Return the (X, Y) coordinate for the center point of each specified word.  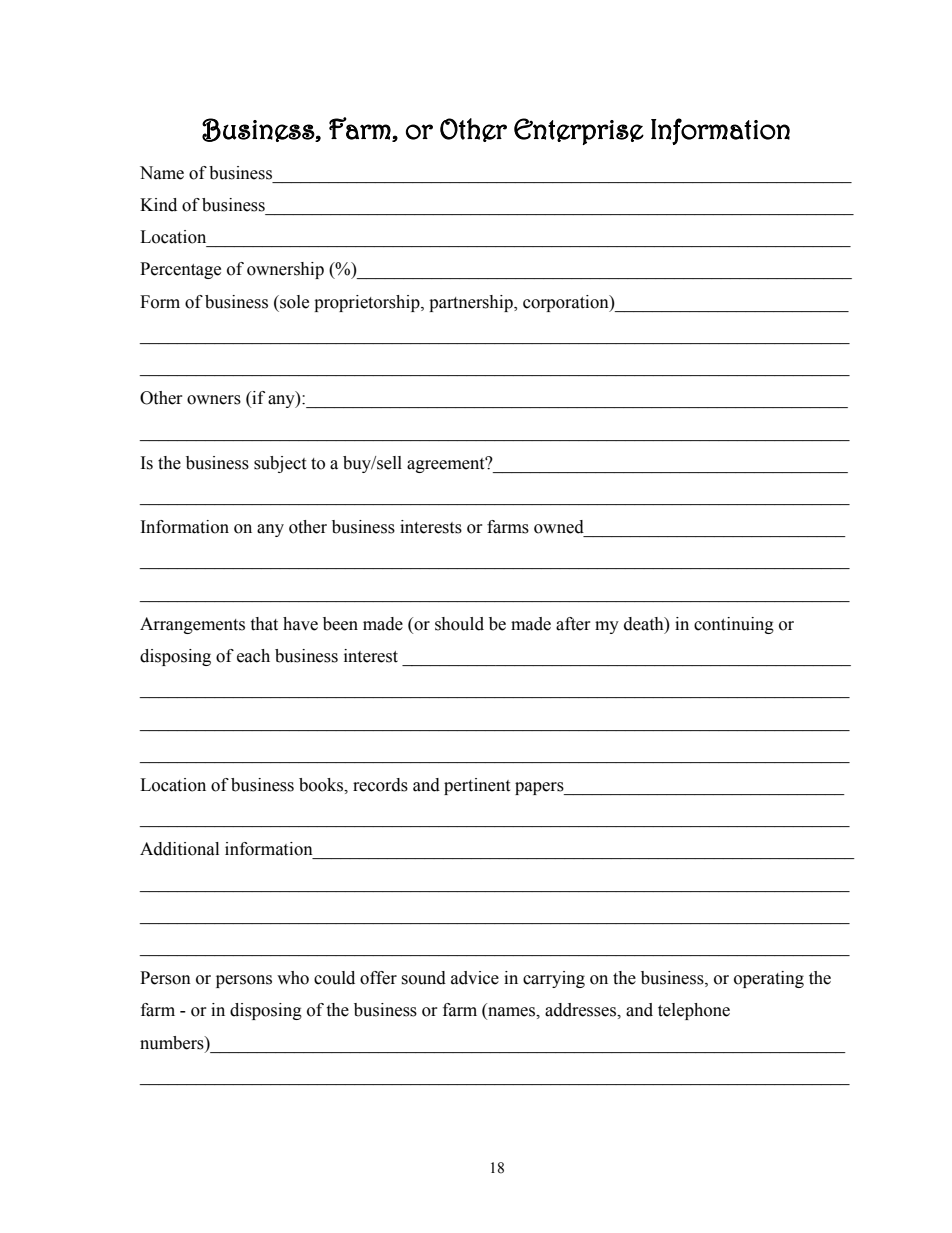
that (264, 624)
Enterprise (579, 131)
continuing (734, 625)
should (459, 624)
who (293, 978)
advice (475, 978)
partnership (472, 303)
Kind (158, 205)
